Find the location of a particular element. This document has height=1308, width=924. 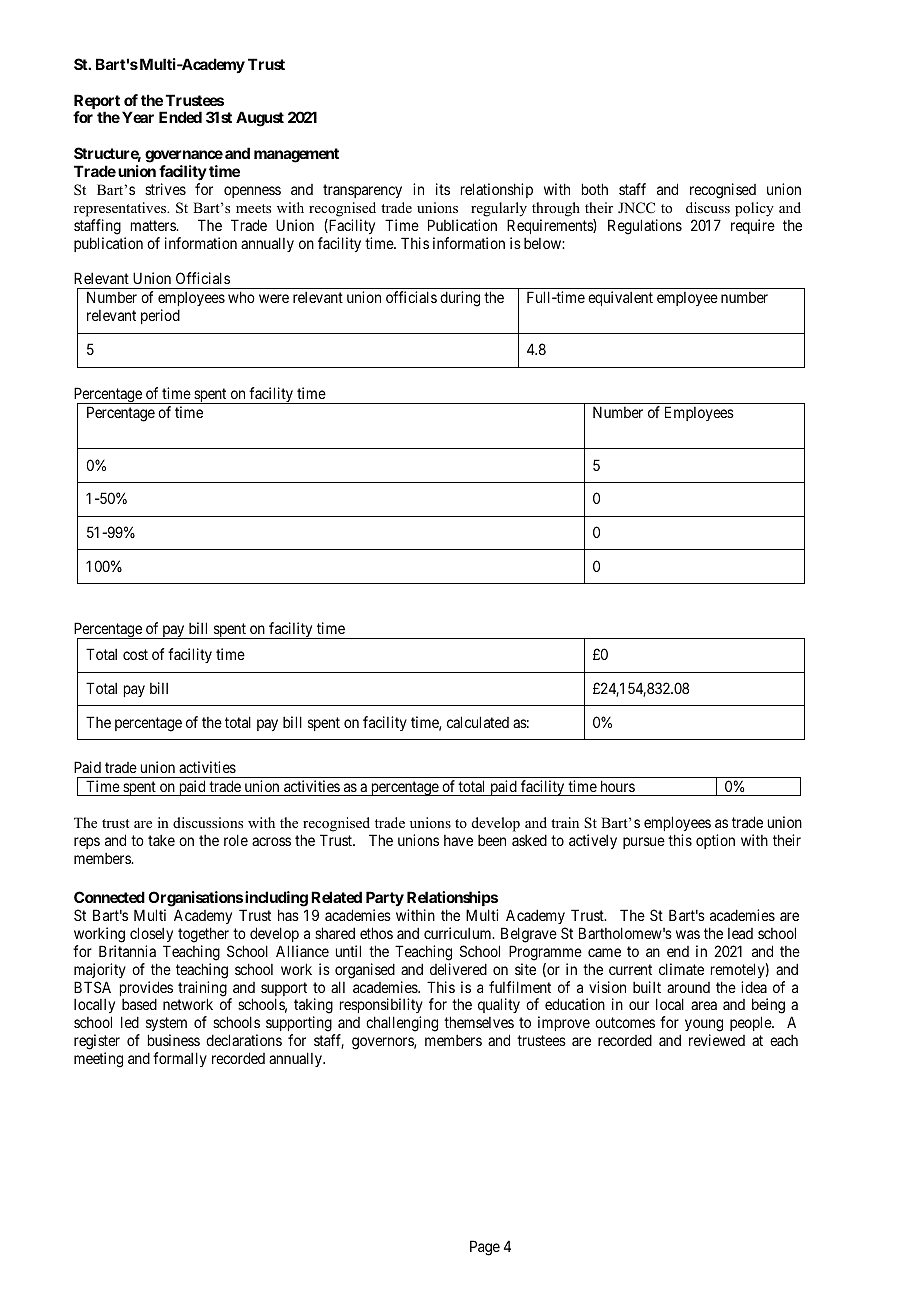

curriculum is located at coordinates (459, 933).
